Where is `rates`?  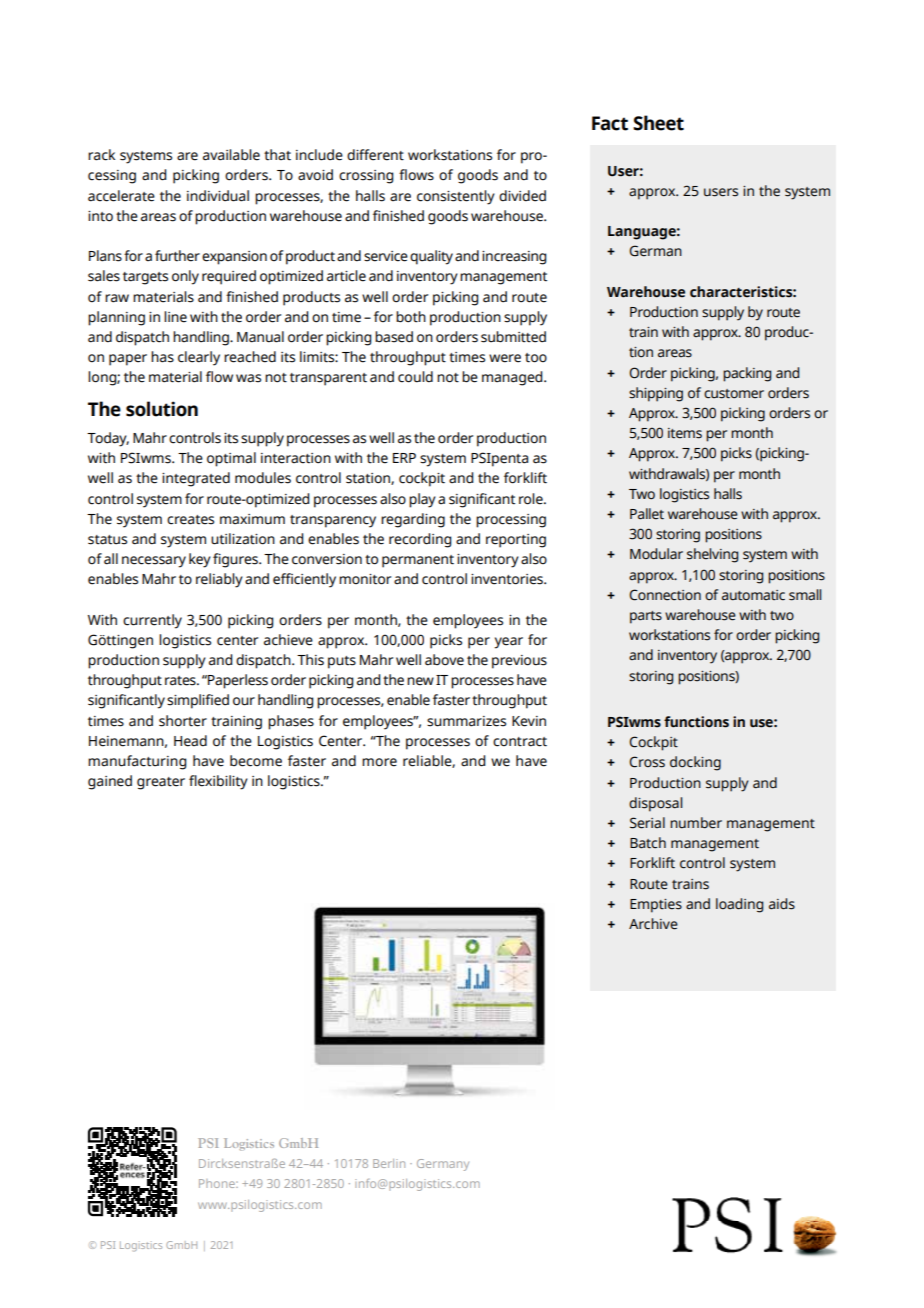
rates is located at coordinates (181, 681).
